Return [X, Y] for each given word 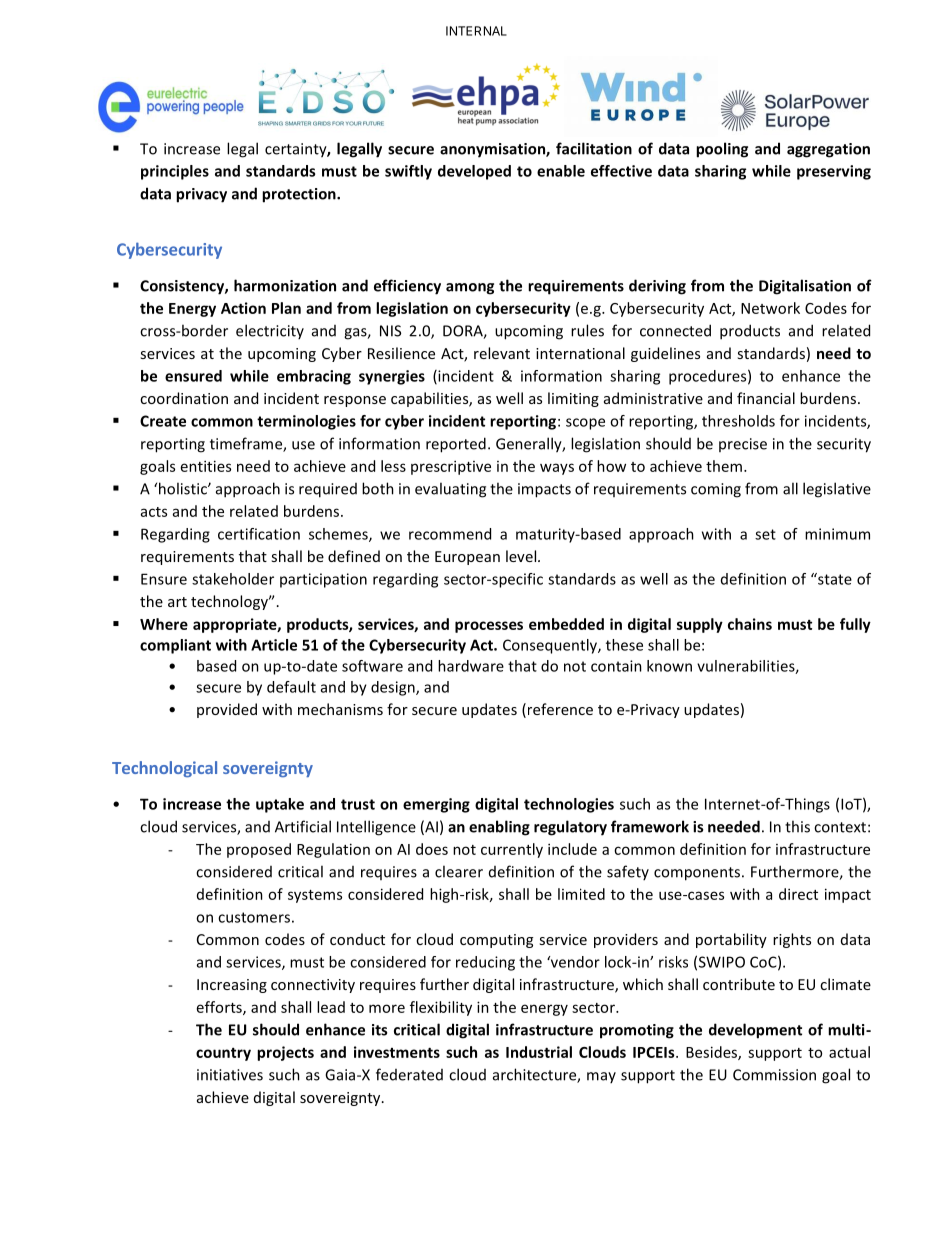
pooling [722, 150]
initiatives [230, 1075]
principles [175, 172]
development [755, 1031]
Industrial [539, 1052]
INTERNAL [476, 31]
